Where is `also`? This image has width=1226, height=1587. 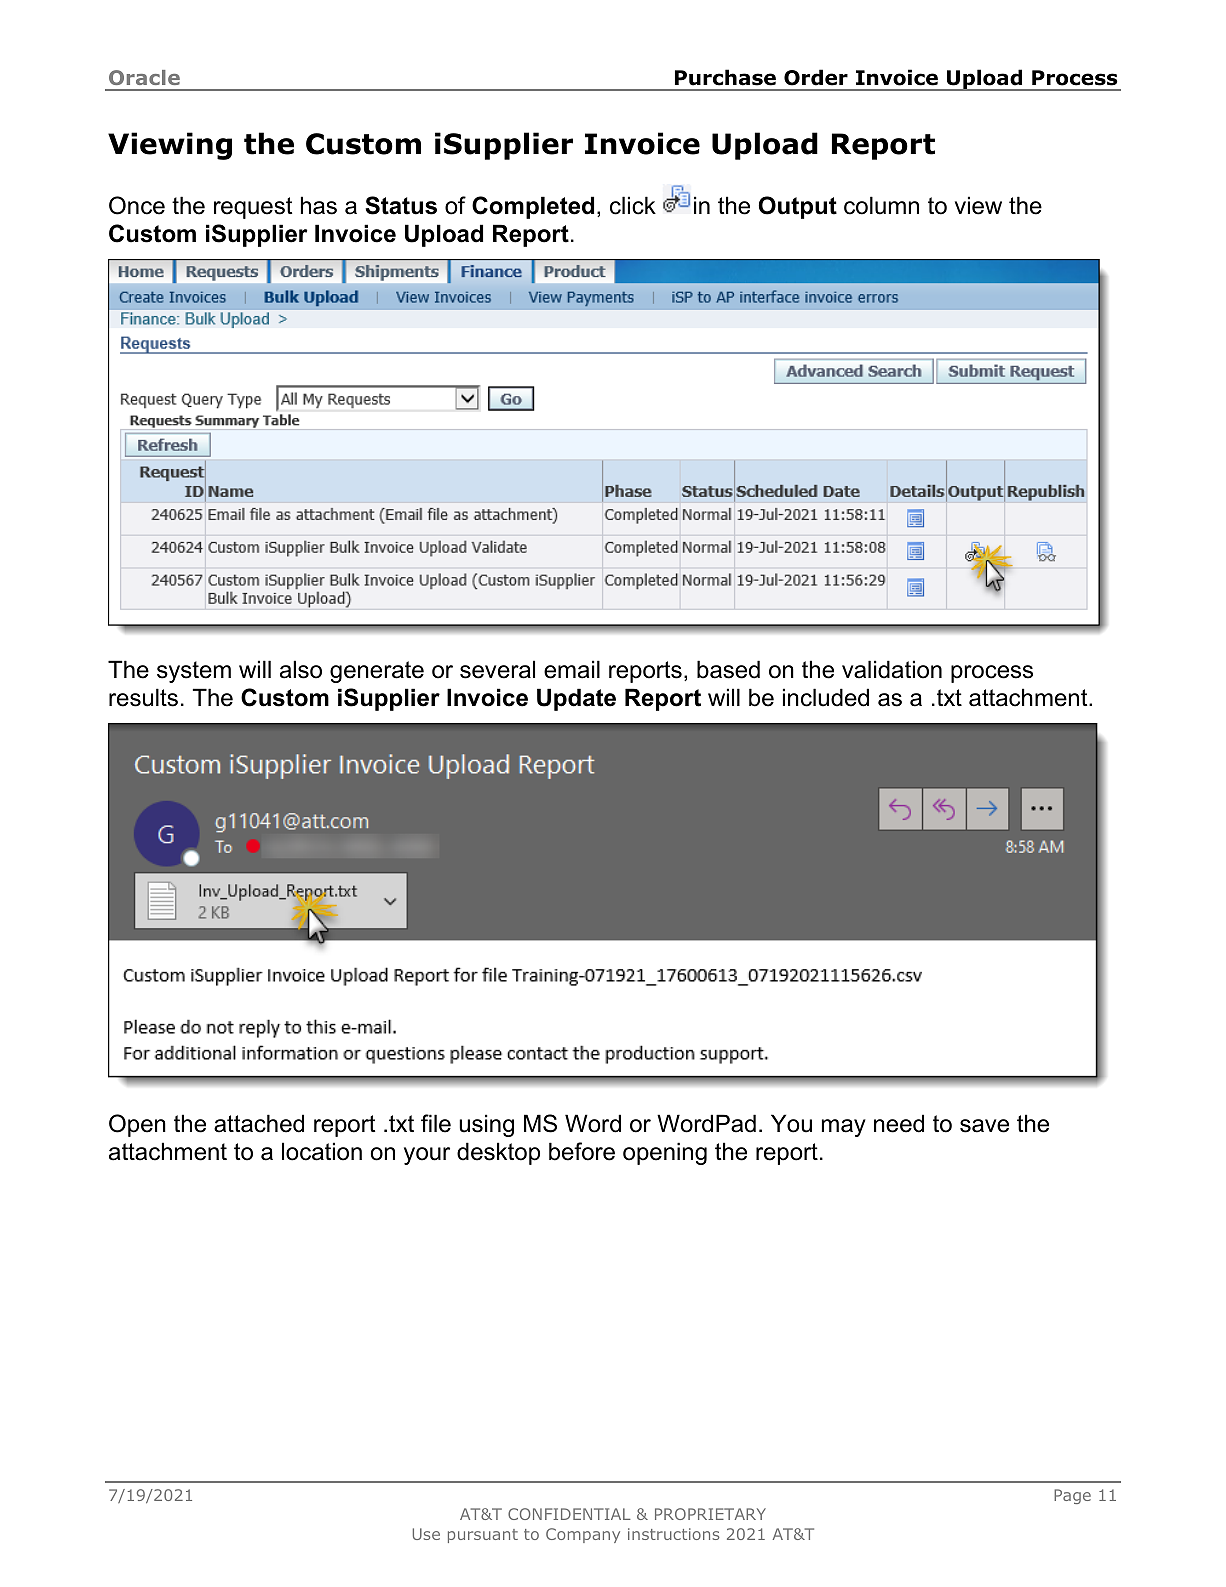
also is located at coordinates (301, 669).
